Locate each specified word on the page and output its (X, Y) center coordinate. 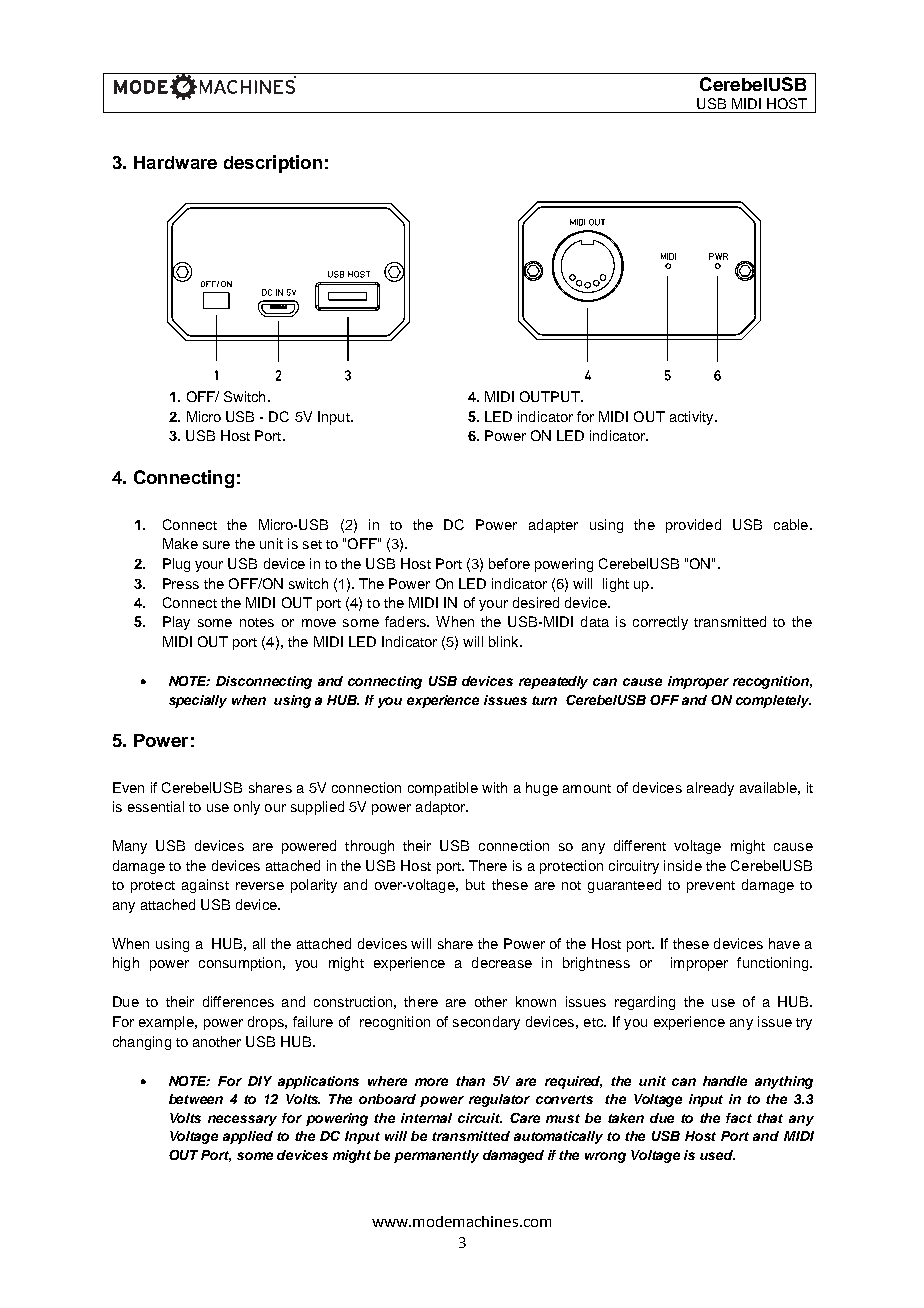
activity (693, 418)
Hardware (175, 162)
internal (426, 1118)
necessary (242, 1120)
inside (683, 865)
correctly (660, 623)
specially (198, 701)
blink (505, 641)
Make (180, 543)
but (475, 884)
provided (693, 526)
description (273, 164)
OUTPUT (551, 396)
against (205, 886)
